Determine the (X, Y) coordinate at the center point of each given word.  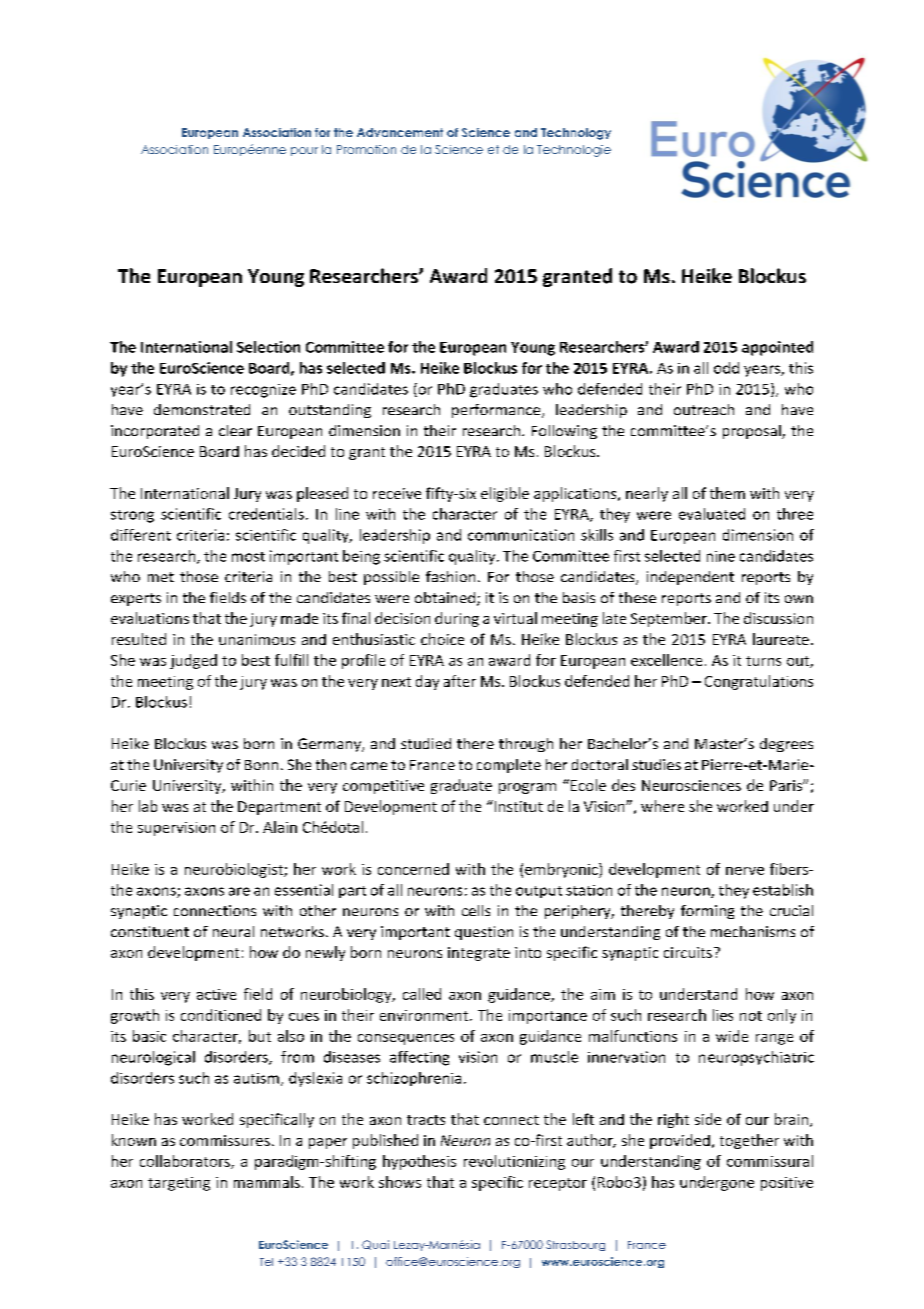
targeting (179, 1184)
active (216, 994)
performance (497, 411)
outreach (704, 409)
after (460, 681)
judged (193, 661)
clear (235, 430)
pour (304, 151)
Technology (576, 134)
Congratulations (759, 682)
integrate (479, 954)
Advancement (400, 132)
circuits (688, 952)
